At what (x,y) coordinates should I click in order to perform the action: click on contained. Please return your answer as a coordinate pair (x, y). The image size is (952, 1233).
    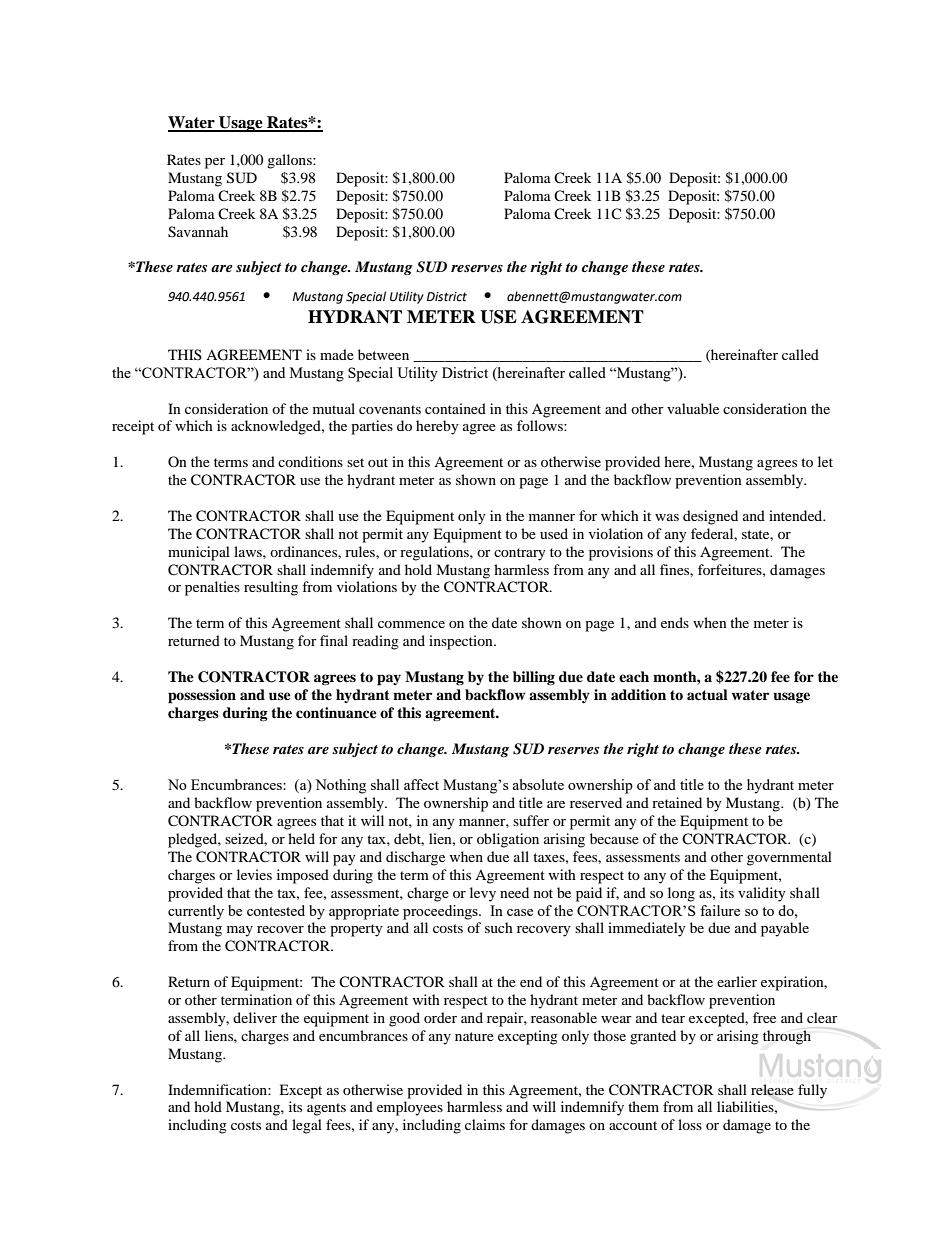
    Looking at the image, I should click on (455, 408).
